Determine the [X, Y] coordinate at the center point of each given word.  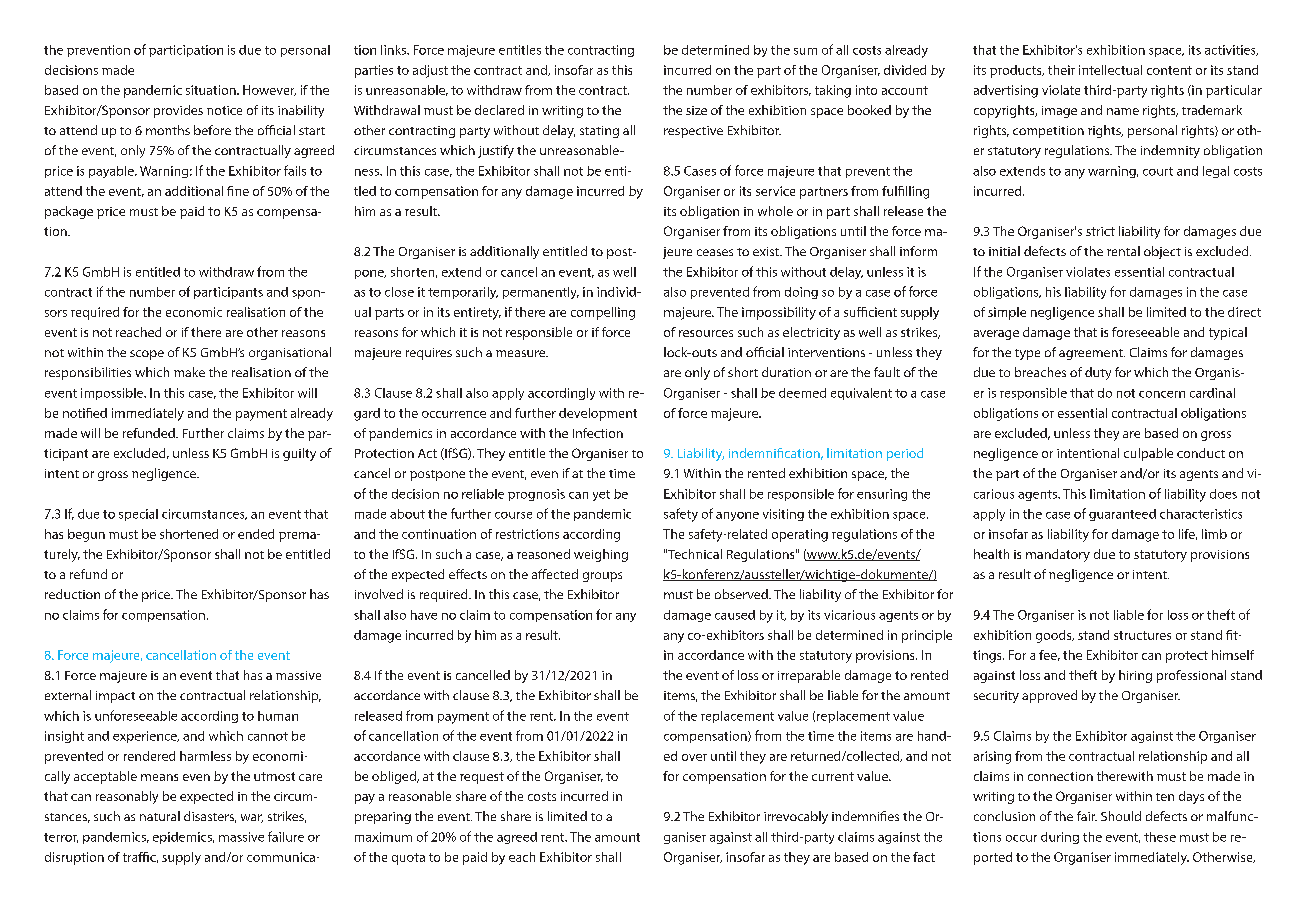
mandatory [1058, 555]
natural [160, 816]
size [696, 110]
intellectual [1110, 70]
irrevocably [796, 817]
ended [256, 534]
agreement [1092, 354]
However [269, 90]
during [1060, 838]
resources [706, 333]
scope [147, 355]
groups [602, 577]
